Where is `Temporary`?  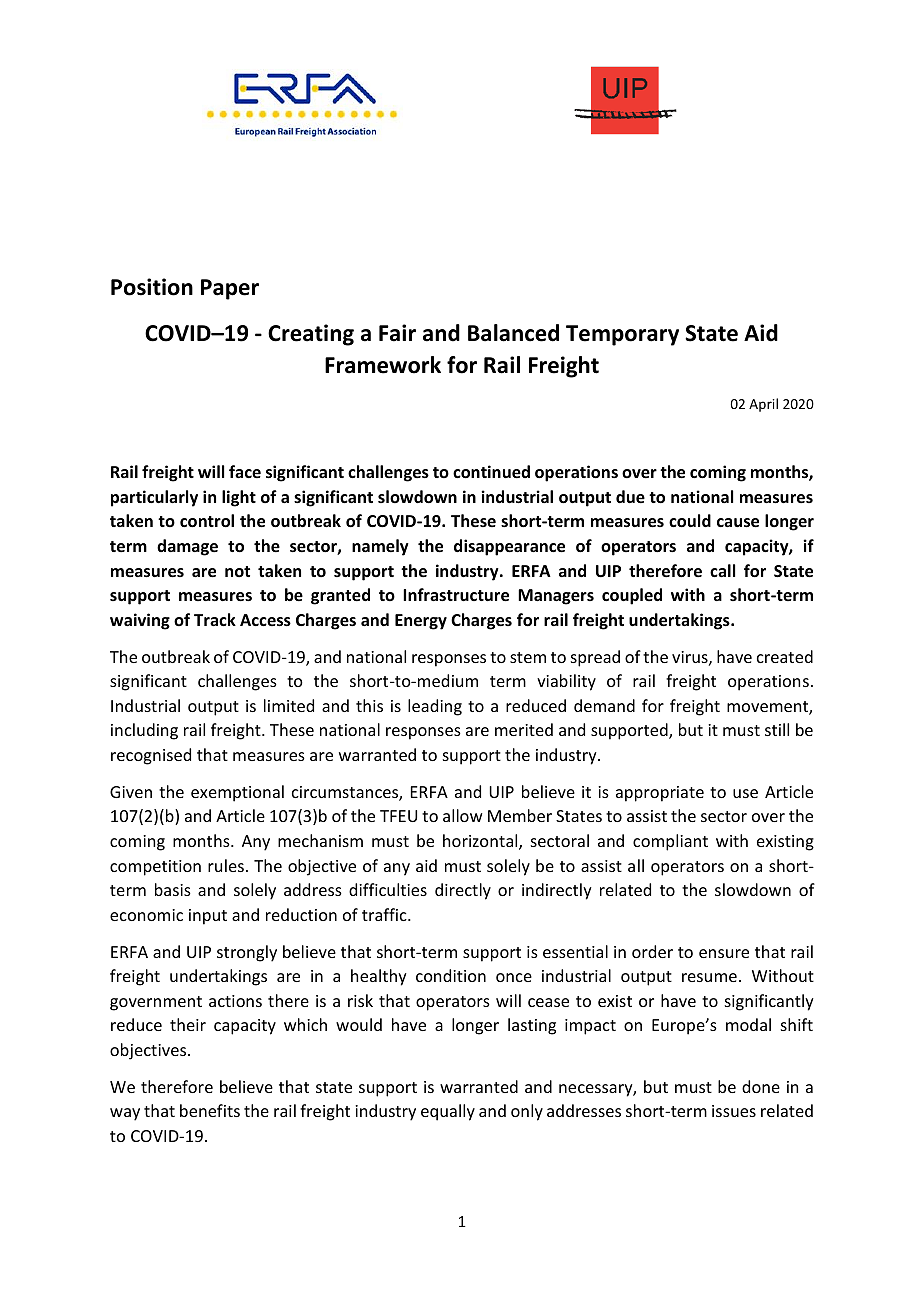 Temporary is located at coordinates (622, 335).
